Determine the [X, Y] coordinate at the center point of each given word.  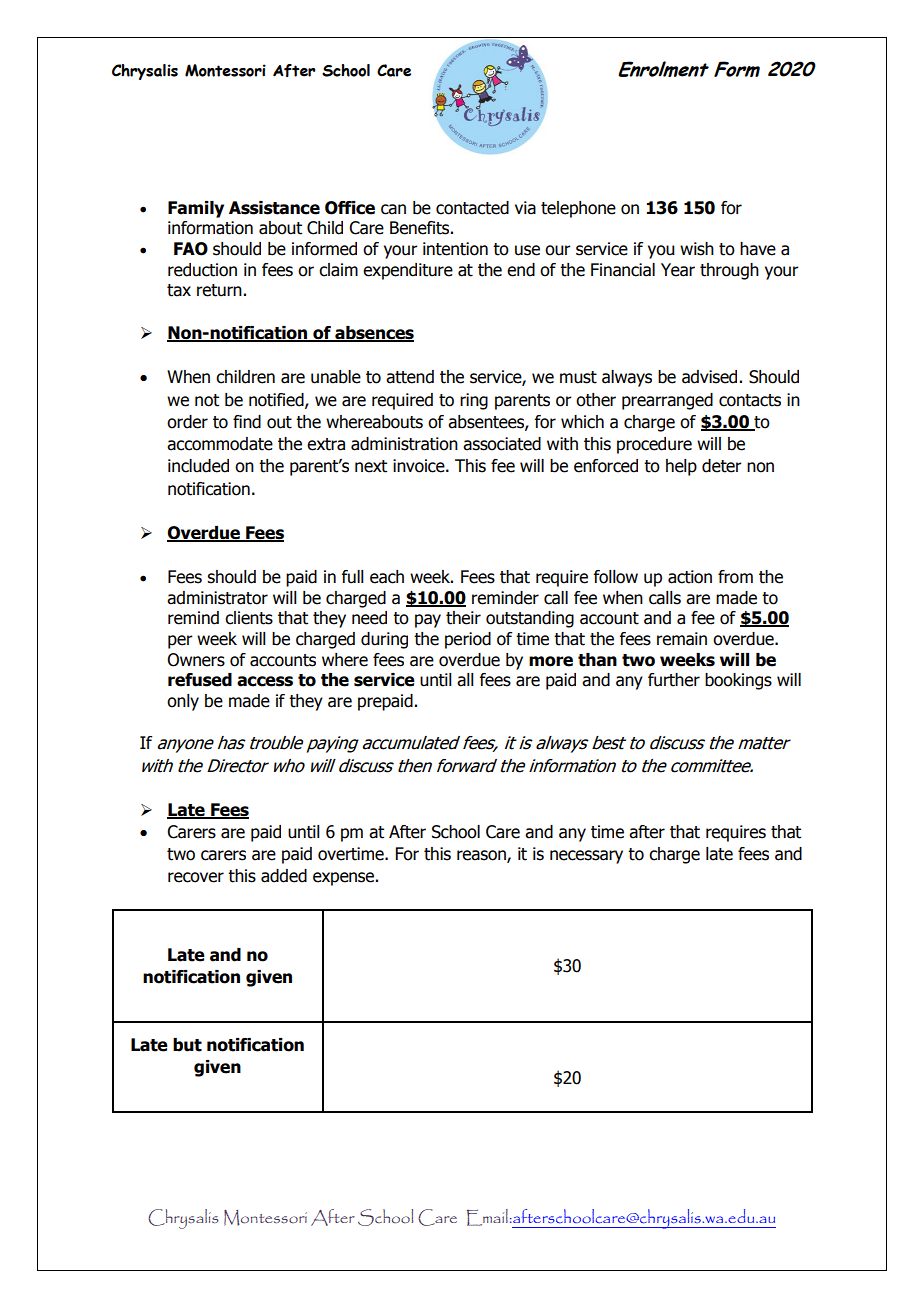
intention [455, 249]
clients [249, 618]
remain [682, 639]
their [463, 618]
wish [697, 249]
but [187, 1045]
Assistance [274, 208]
